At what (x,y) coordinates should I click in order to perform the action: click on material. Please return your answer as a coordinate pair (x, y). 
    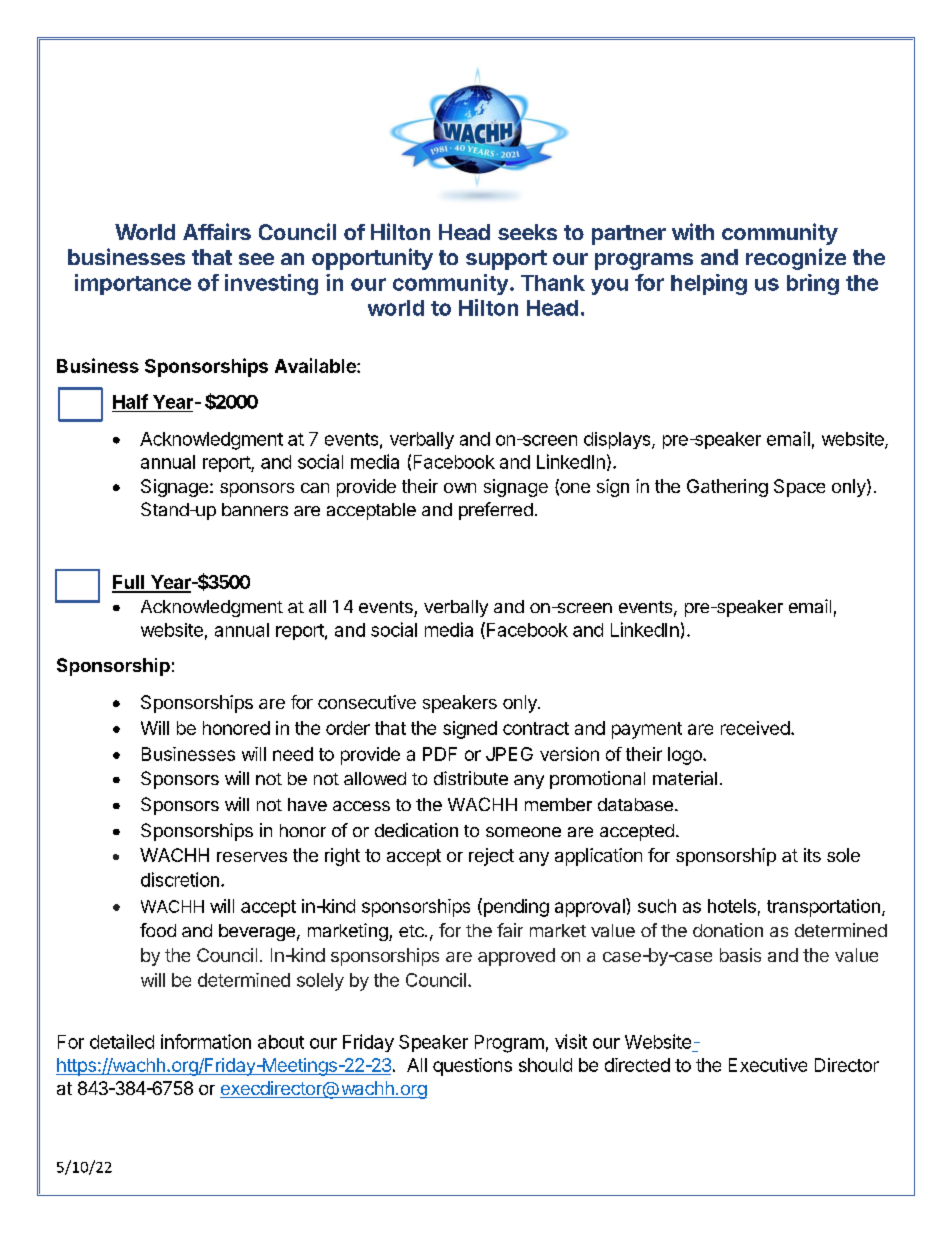
    Looking at the image, I should click on (685, 778).
